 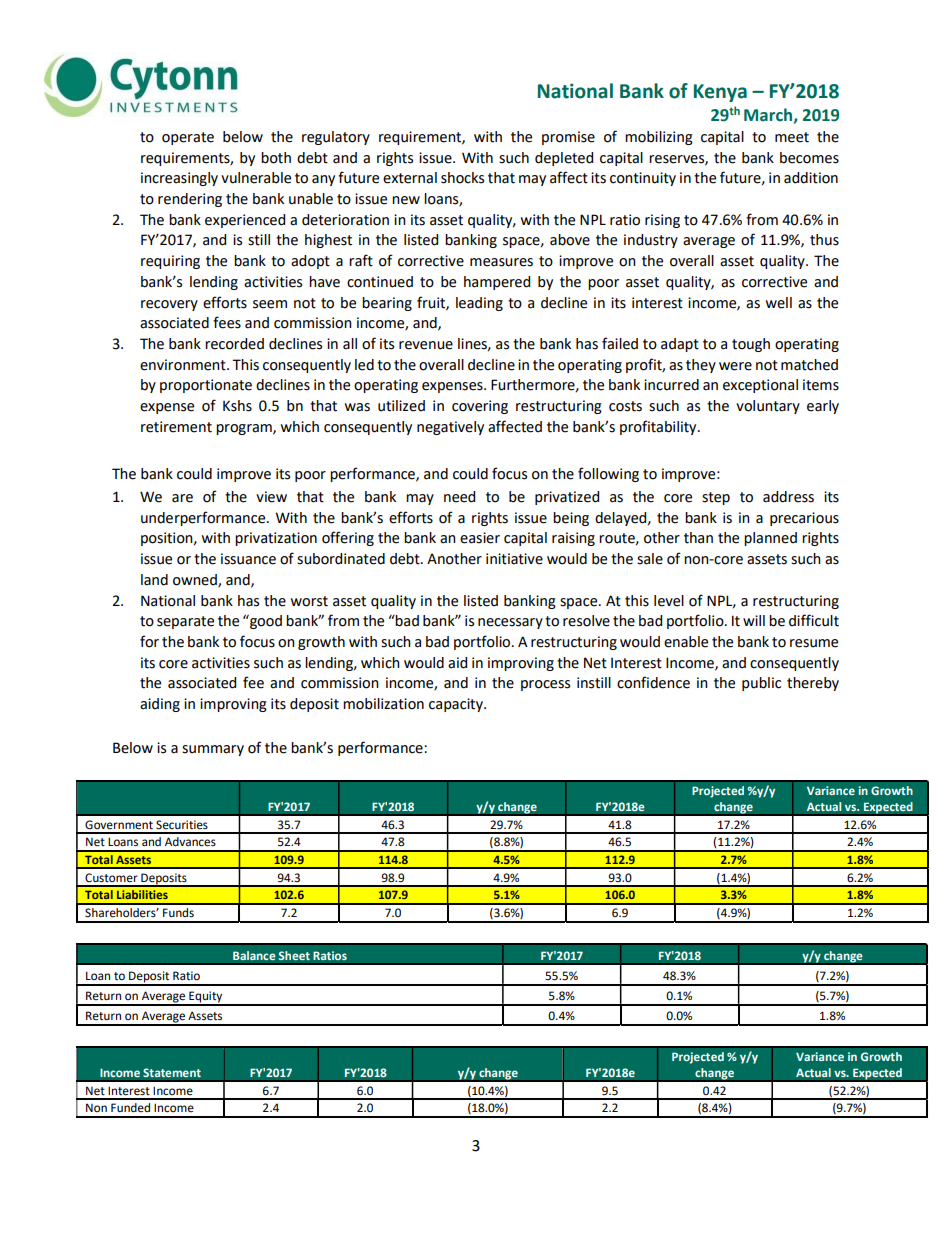 I want to click on public, so click(x=761, y=684).
